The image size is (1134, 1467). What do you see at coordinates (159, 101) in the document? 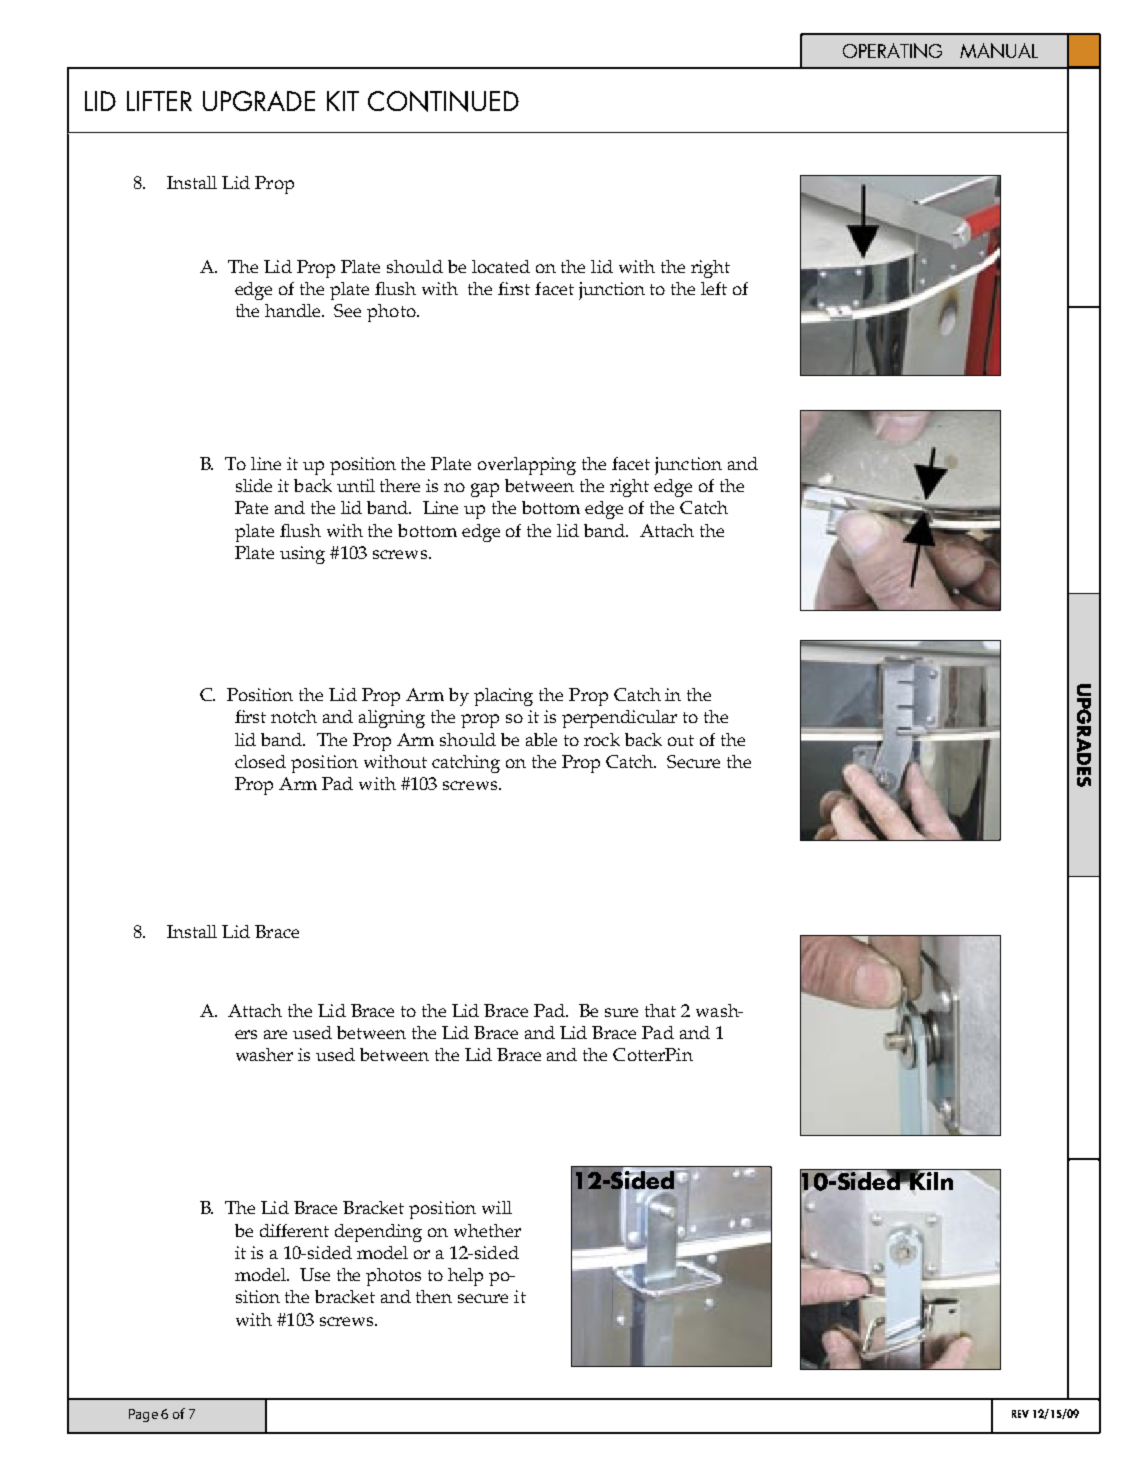
I see `LIFTER` at bounding box center [159, 101].
